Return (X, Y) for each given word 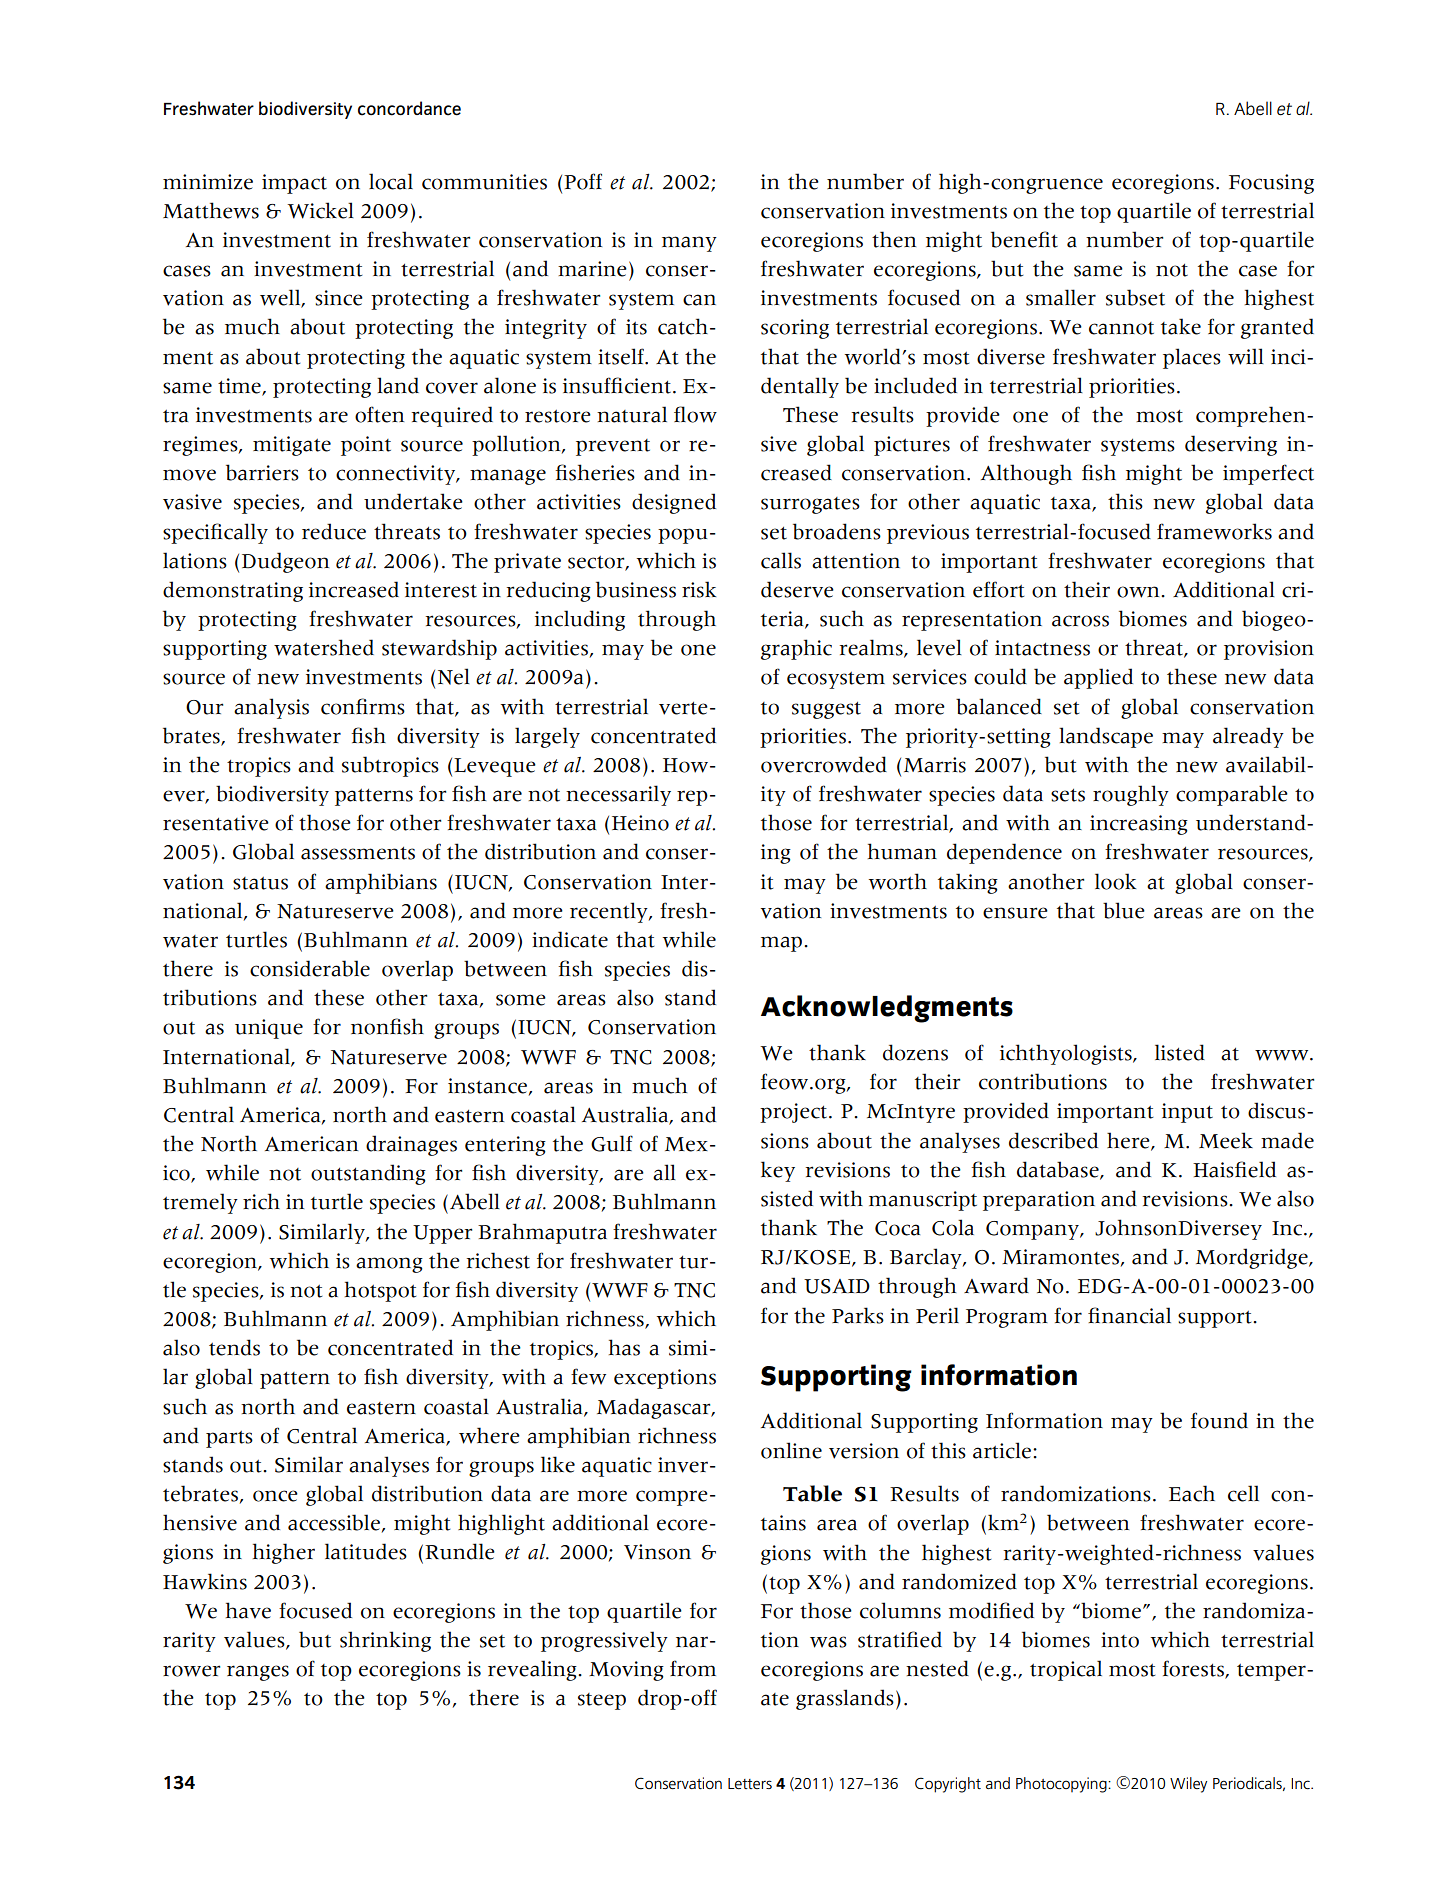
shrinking (385, 1641)
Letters (750, 1783)
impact (294, 184)
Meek (1226, 1140)
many (689, 244)
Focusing (1271, 184)
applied (1098, 678)
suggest (826, 710)
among (389, 1265)
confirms (363, 706)
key (778, 1171)
